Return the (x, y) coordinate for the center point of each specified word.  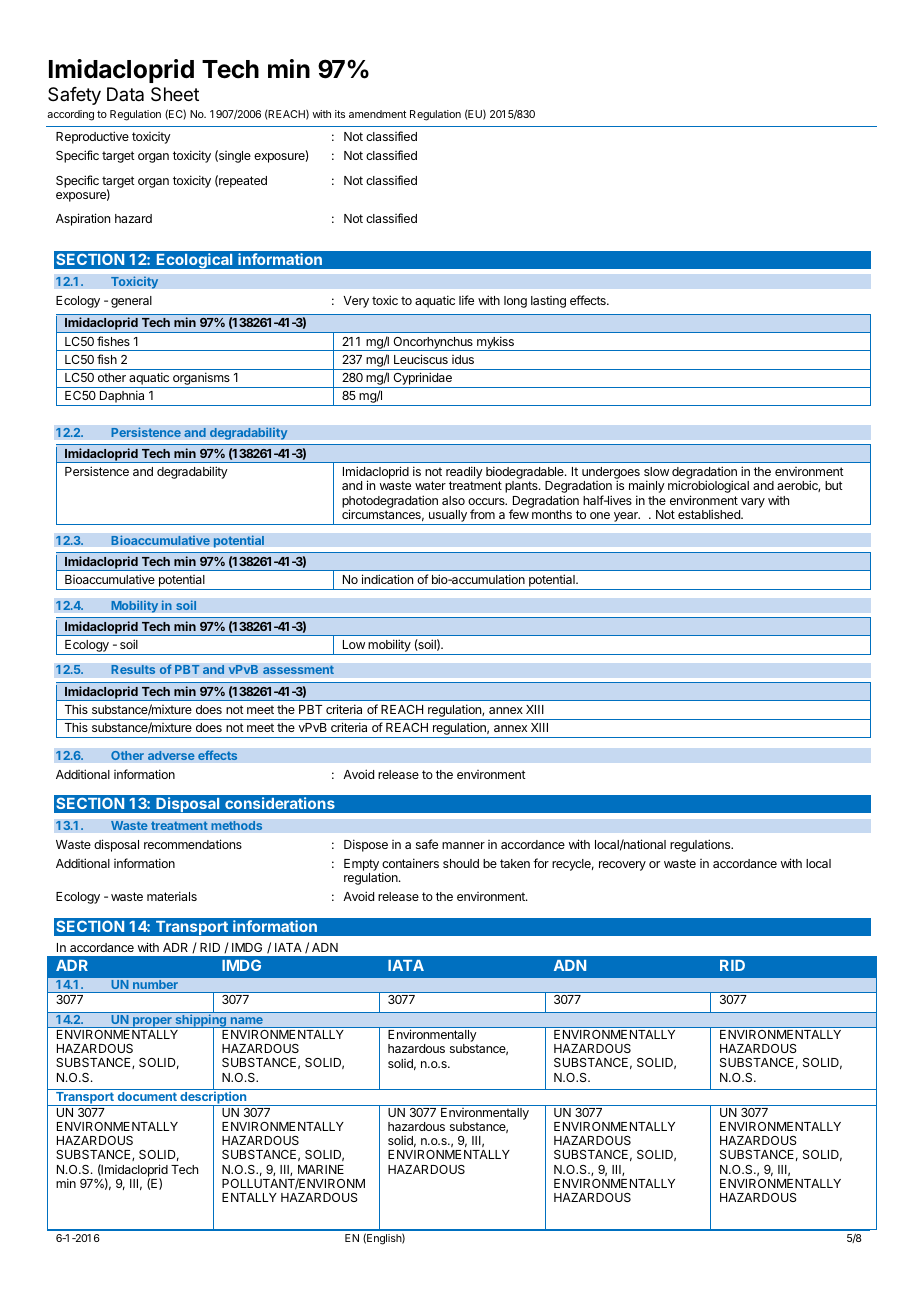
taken (515, 863)
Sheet (175, 94)
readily (464, 474)
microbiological (708, 488)
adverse (171, 755)
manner (463, 845)
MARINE (321, 1169)
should (461, 863)
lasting (548, 302)
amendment (377, 114)
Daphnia (122, 398)
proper (152, 1022)
